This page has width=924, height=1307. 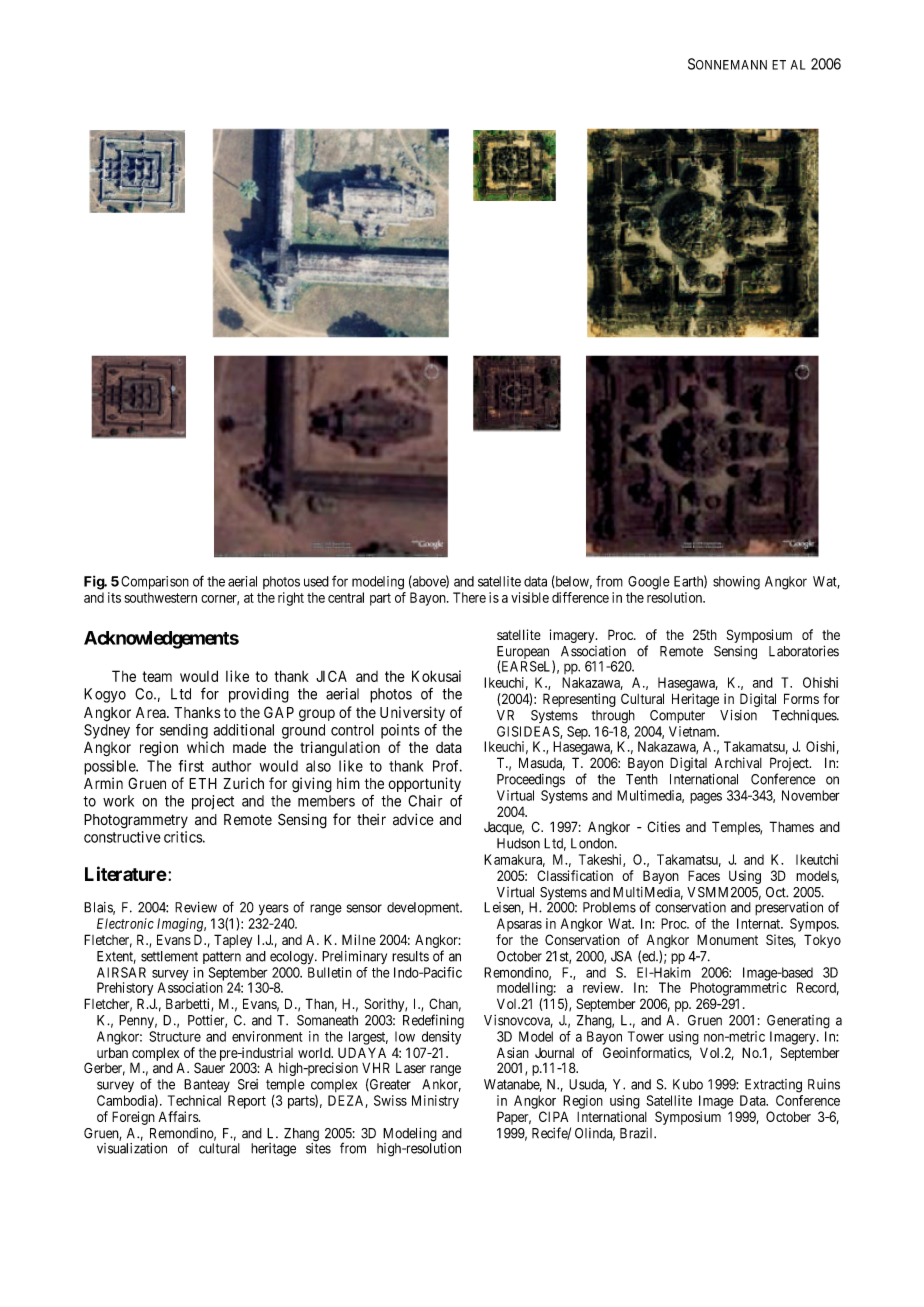 What do you see at coordinates (469, 597) in the page?
I see `There` at bounding box center [469, 597].
